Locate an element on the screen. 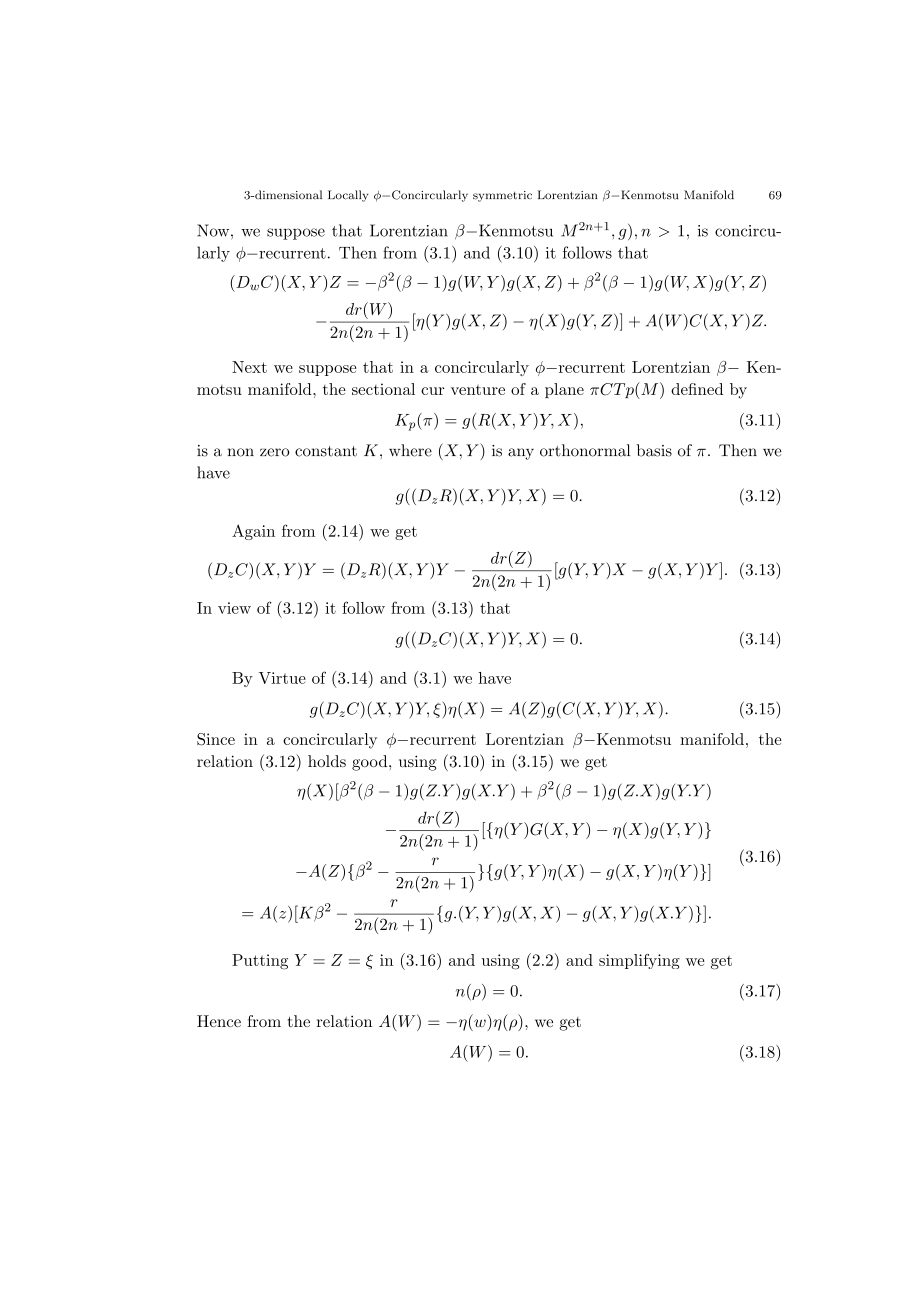 This screenshot has width=924, height=1308. symmetric is located at coordinates (502, 196).
